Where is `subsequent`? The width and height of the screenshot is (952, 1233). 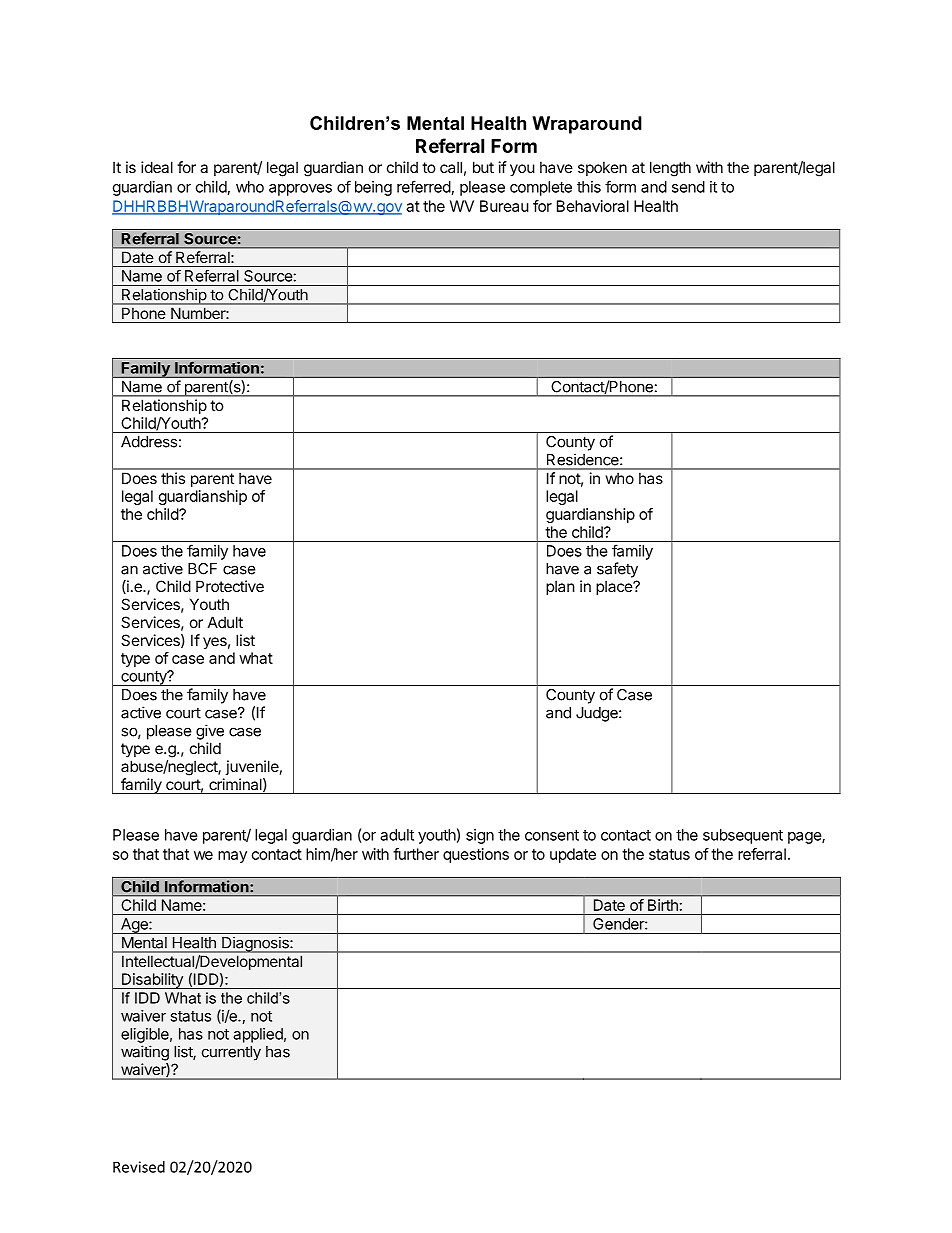 subsequent is located at coordinates (743, 836).
